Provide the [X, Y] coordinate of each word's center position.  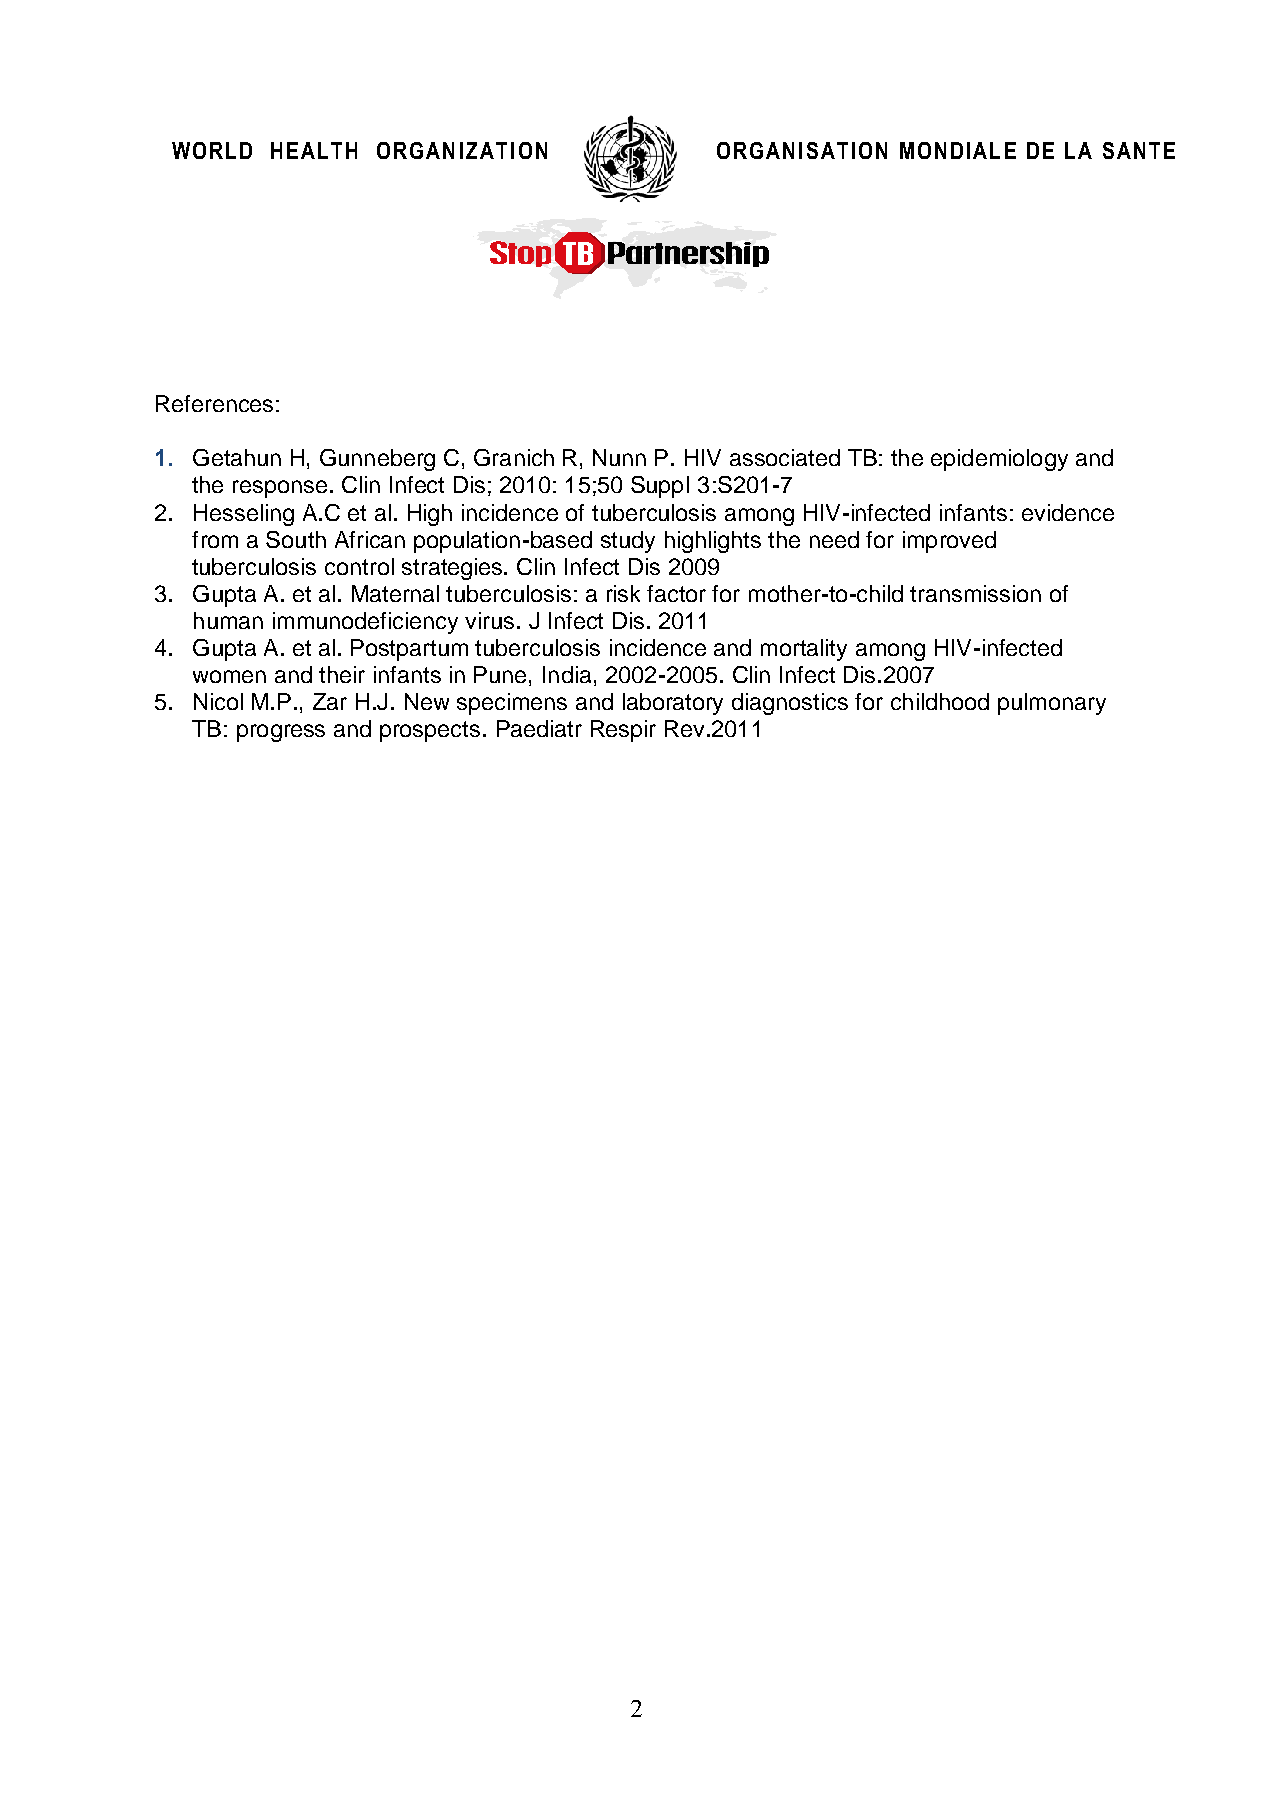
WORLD [212, 150]
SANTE [1139, 150]
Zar [330, 701]
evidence [1068, 512]
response [280, 489]
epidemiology [999, 460]
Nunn [619, 457]
